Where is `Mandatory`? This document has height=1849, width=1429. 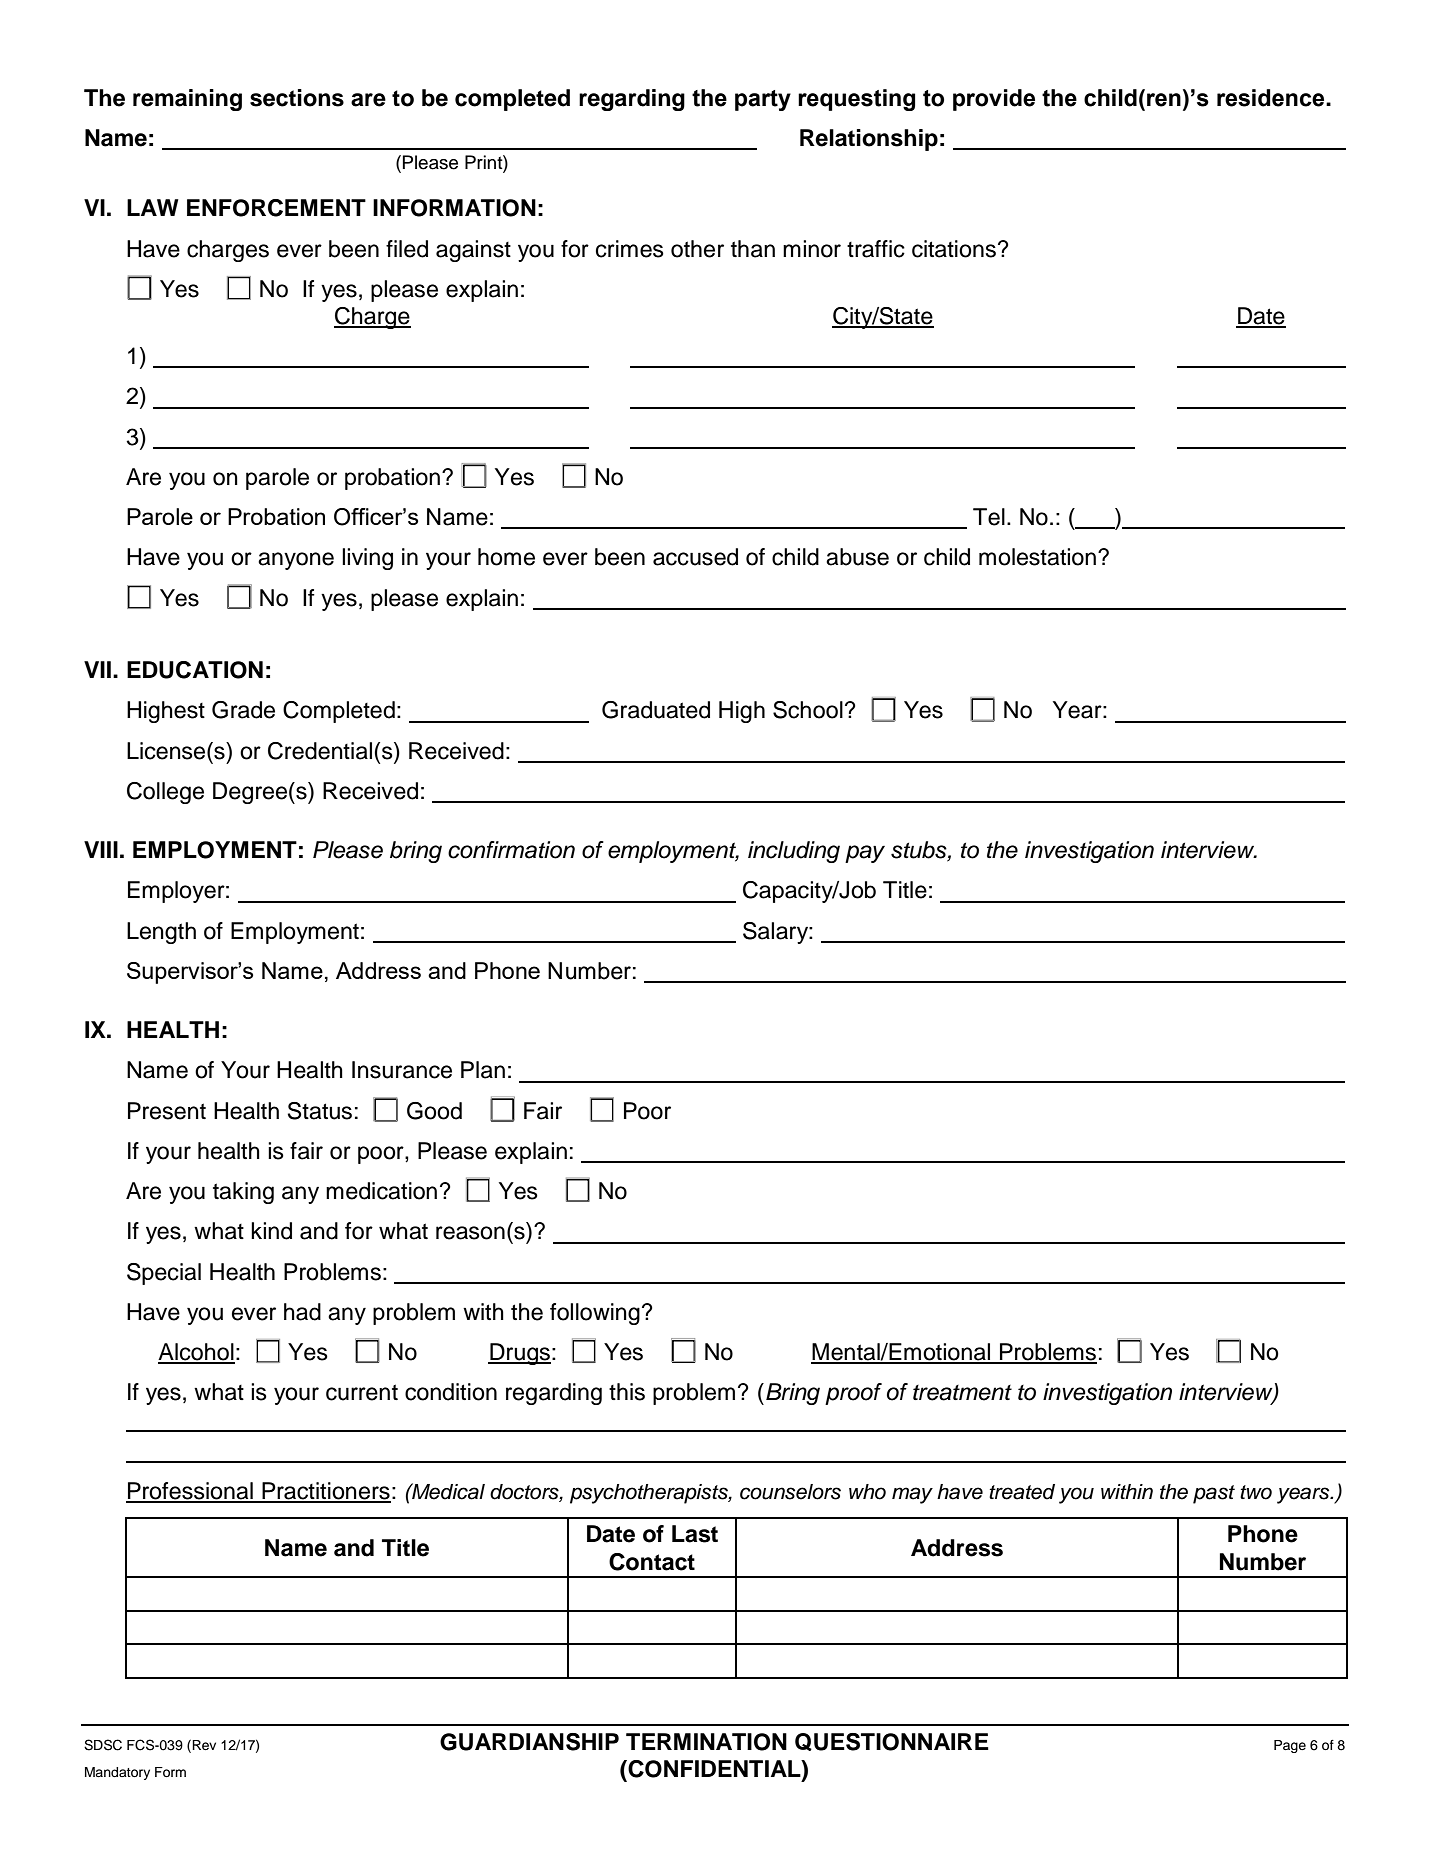 Mandatory is located at coordinates (117, 1773).
